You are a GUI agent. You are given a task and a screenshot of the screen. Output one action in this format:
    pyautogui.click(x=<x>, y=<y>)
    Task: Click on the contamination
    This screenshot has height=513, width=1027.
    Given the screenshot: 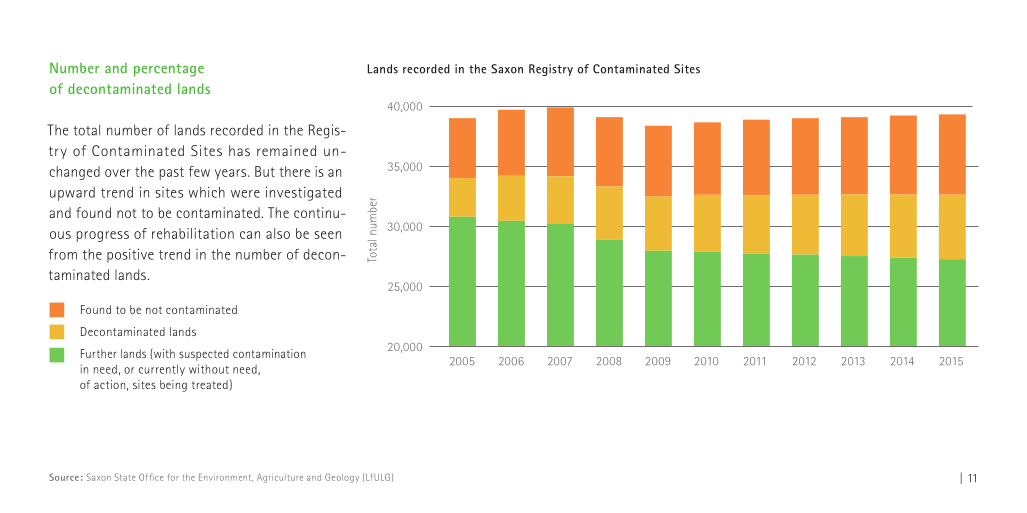 What is the action you would take?
    pyautogui.click(x=269, y=353)
